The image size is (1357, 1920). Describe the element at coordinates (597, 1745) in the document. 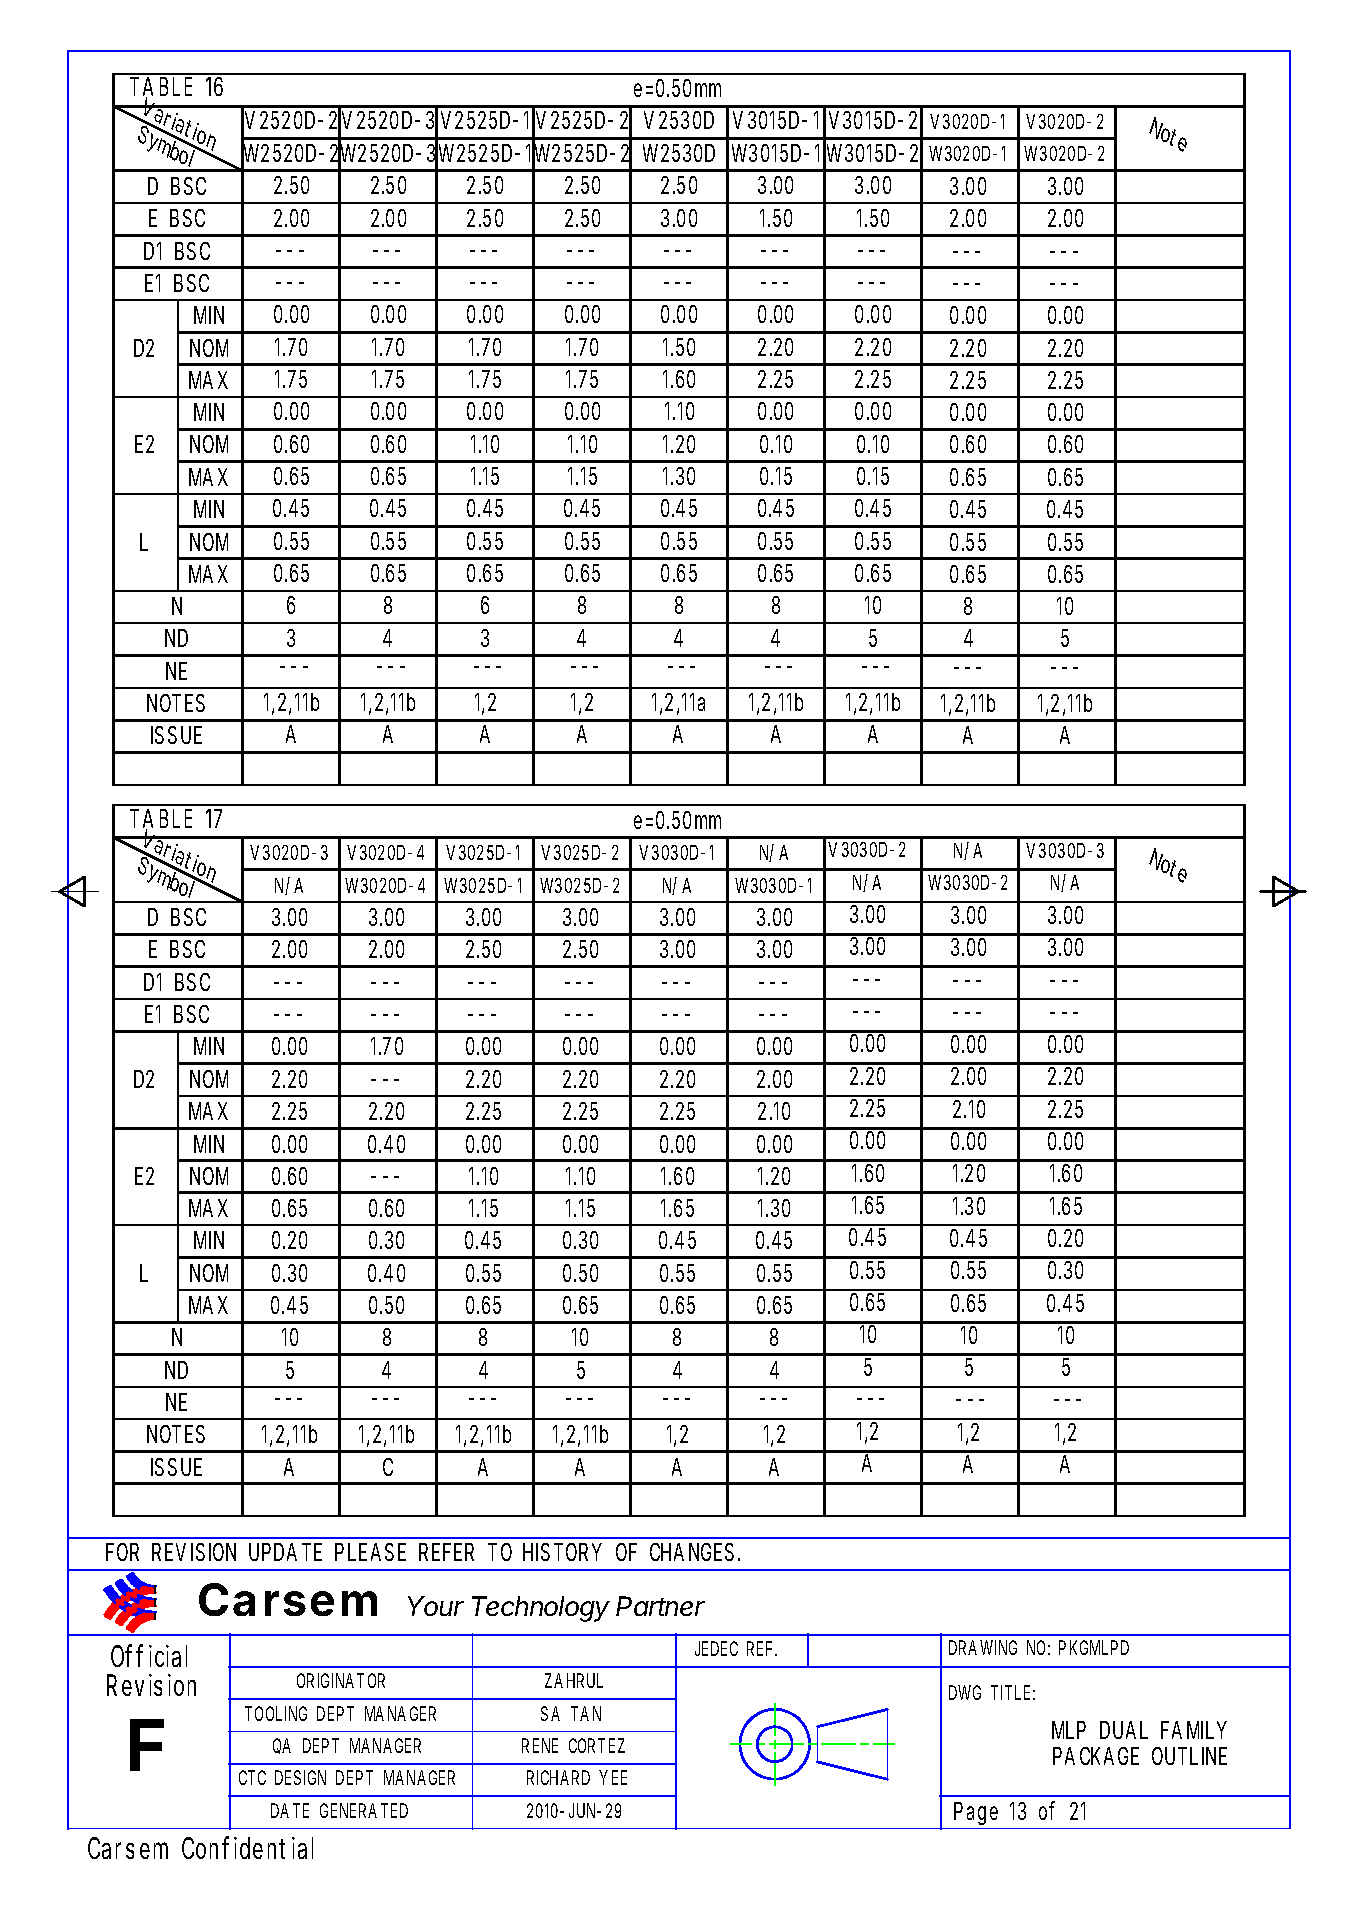

I see `CORTEZ` at that location.
